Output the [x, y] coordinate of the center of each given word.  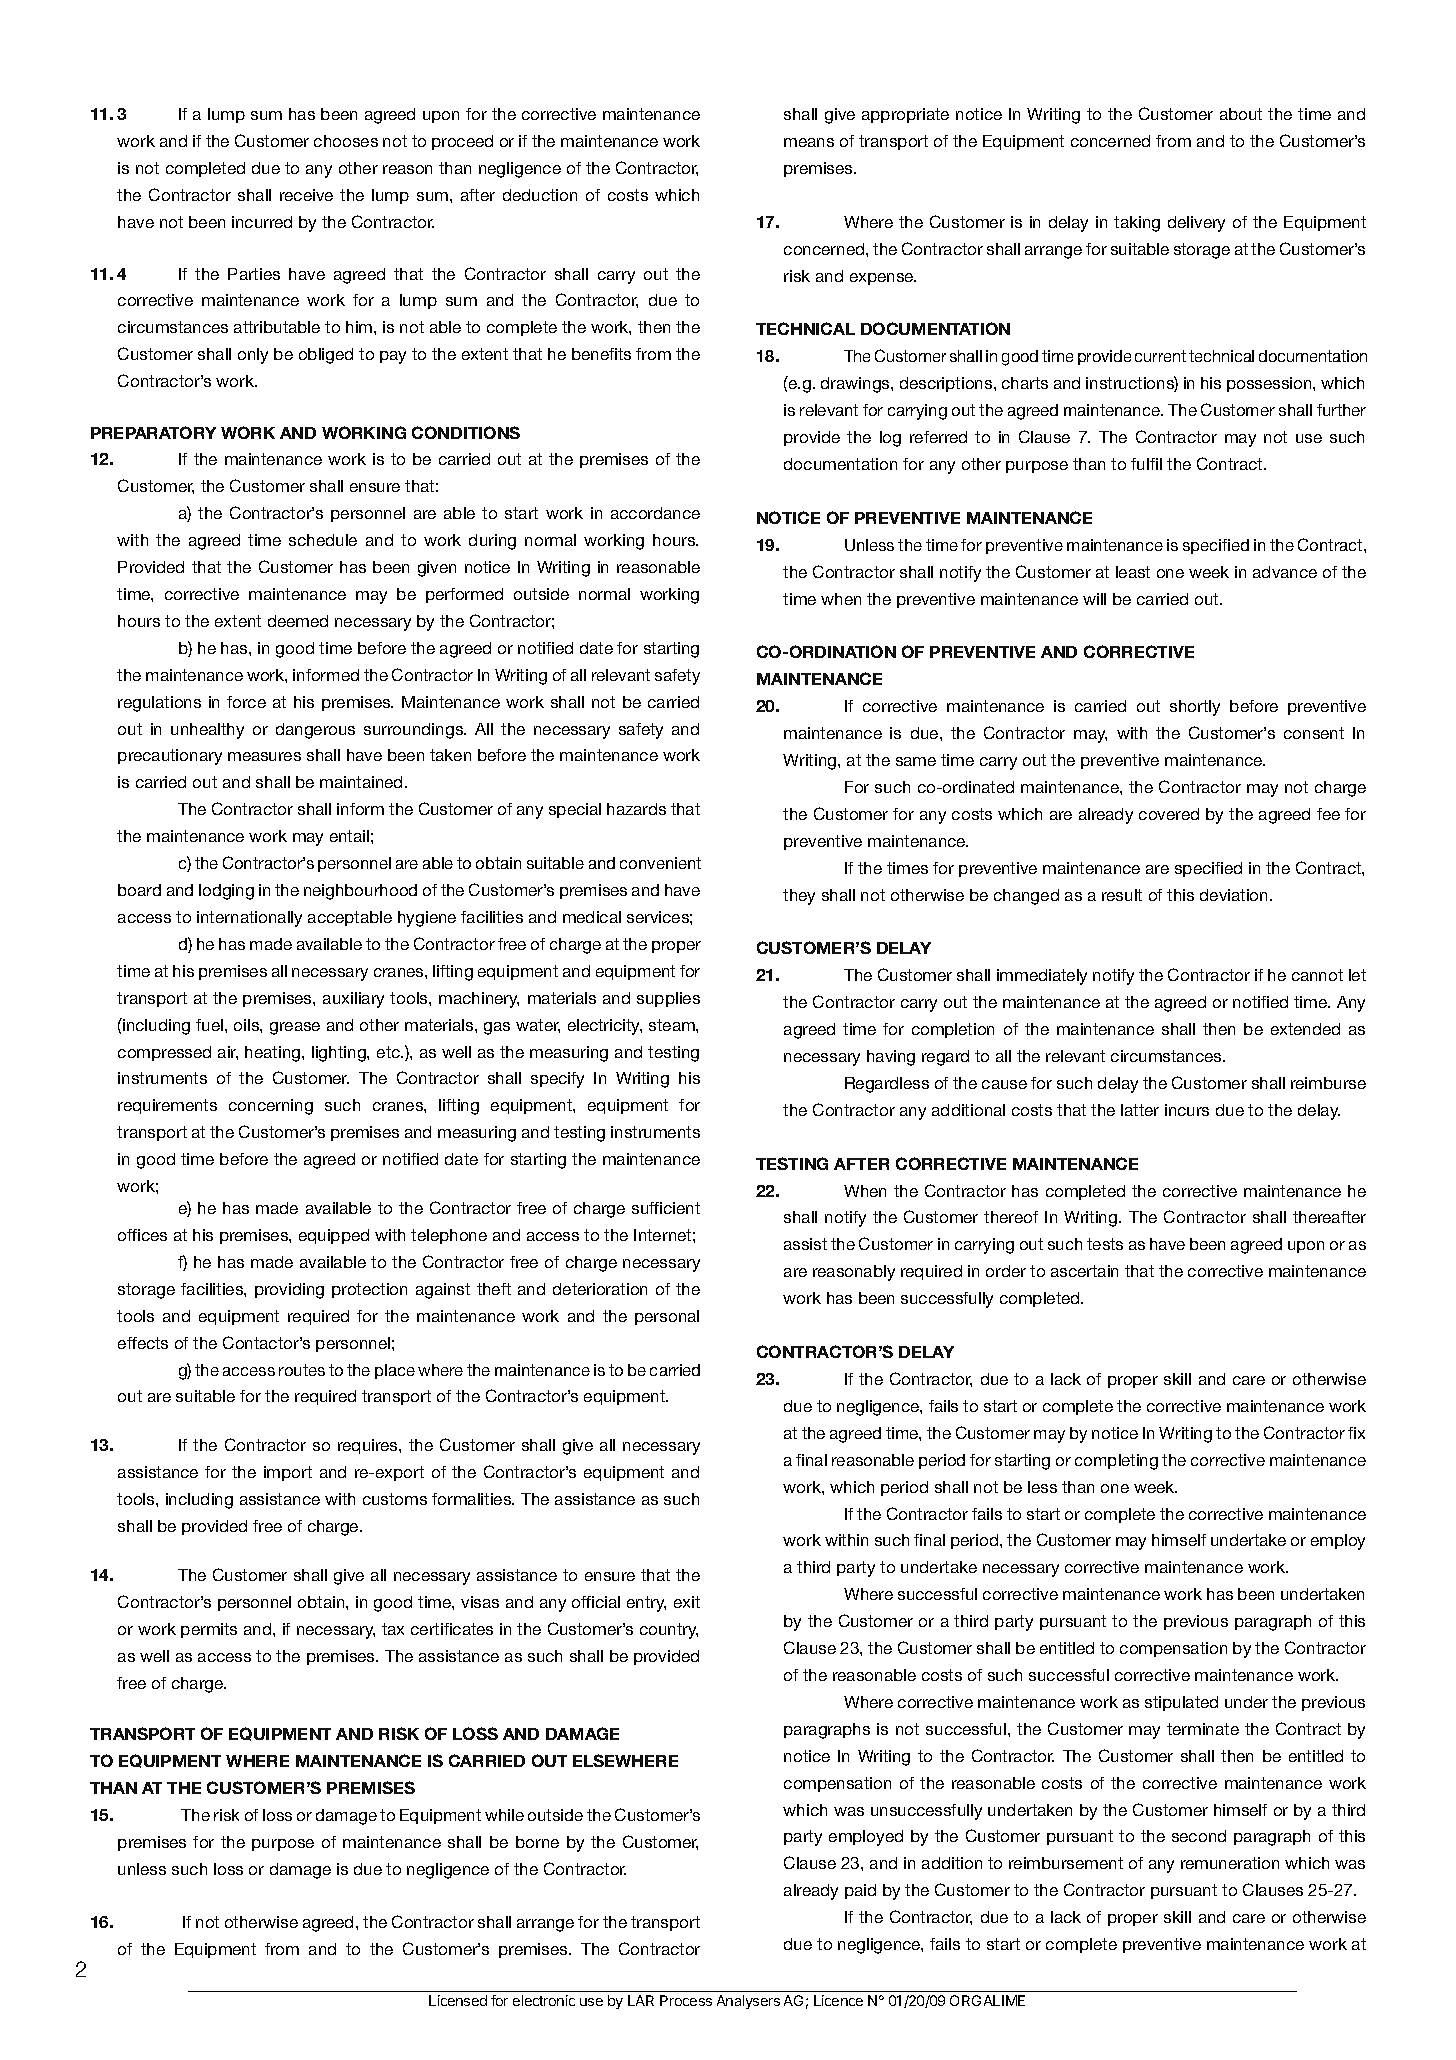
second [1199, 1836]
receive [306, 195]
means [809, 142]
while [504, 1815]
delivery [1196, 224]
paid [860, 1891]
